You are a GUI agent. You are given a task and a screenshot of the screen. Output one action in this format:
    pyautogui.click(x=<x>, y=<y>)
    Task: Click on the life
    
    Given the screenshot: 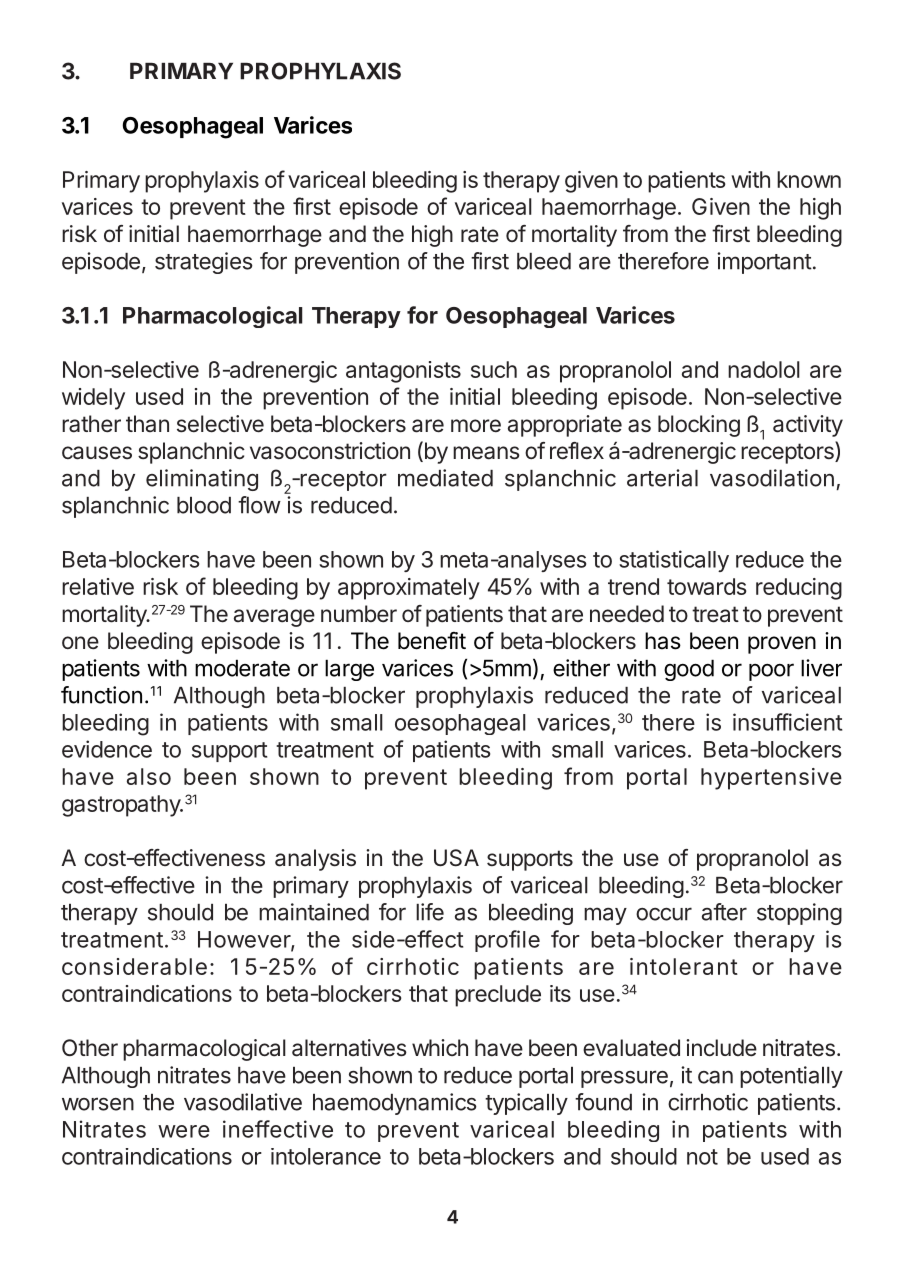 What is the action you would take?
    pyautogui.click(x=430, y=912)
